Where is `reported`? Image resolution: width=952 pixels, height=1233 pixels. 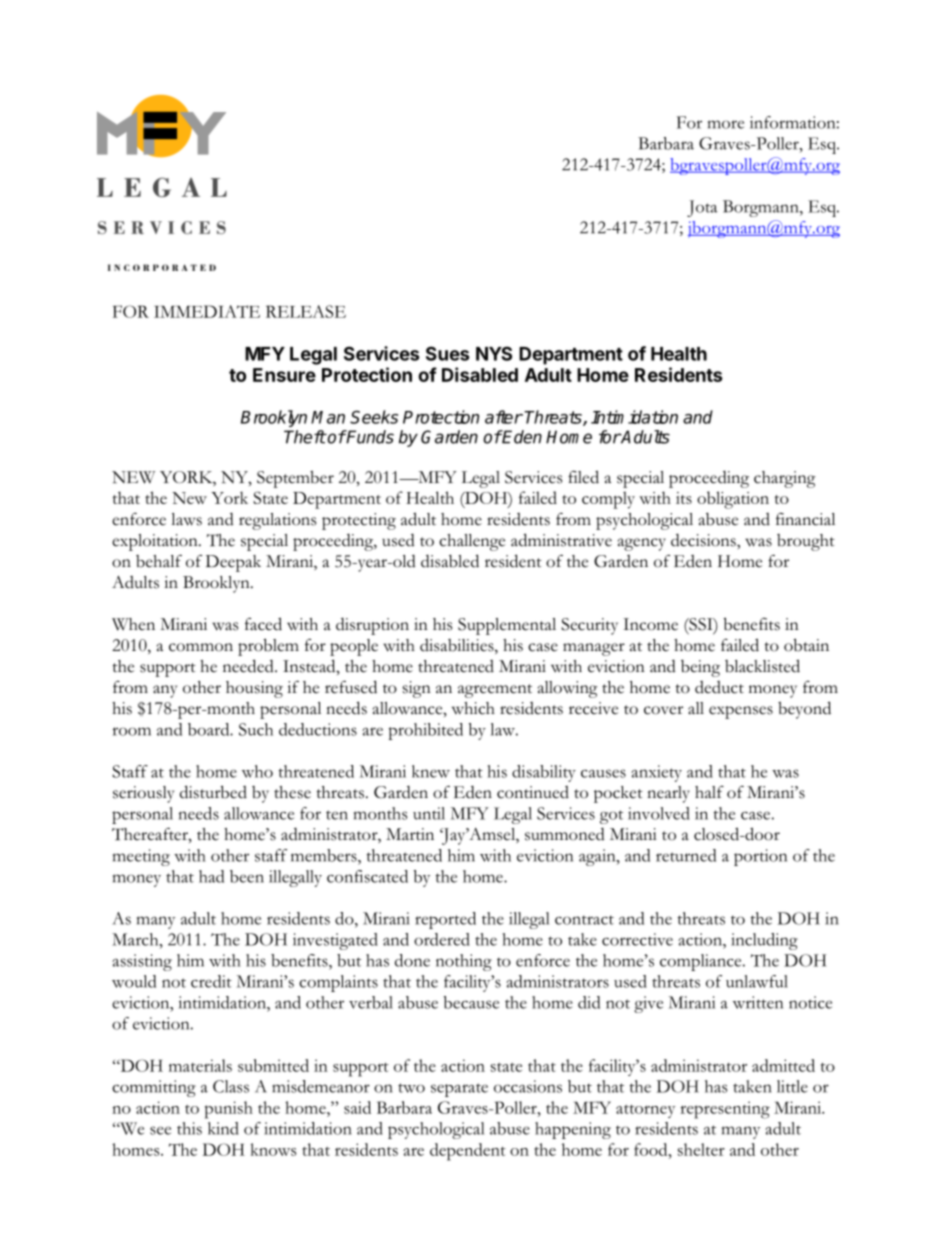
reported is located at coordinates (445, 920).
